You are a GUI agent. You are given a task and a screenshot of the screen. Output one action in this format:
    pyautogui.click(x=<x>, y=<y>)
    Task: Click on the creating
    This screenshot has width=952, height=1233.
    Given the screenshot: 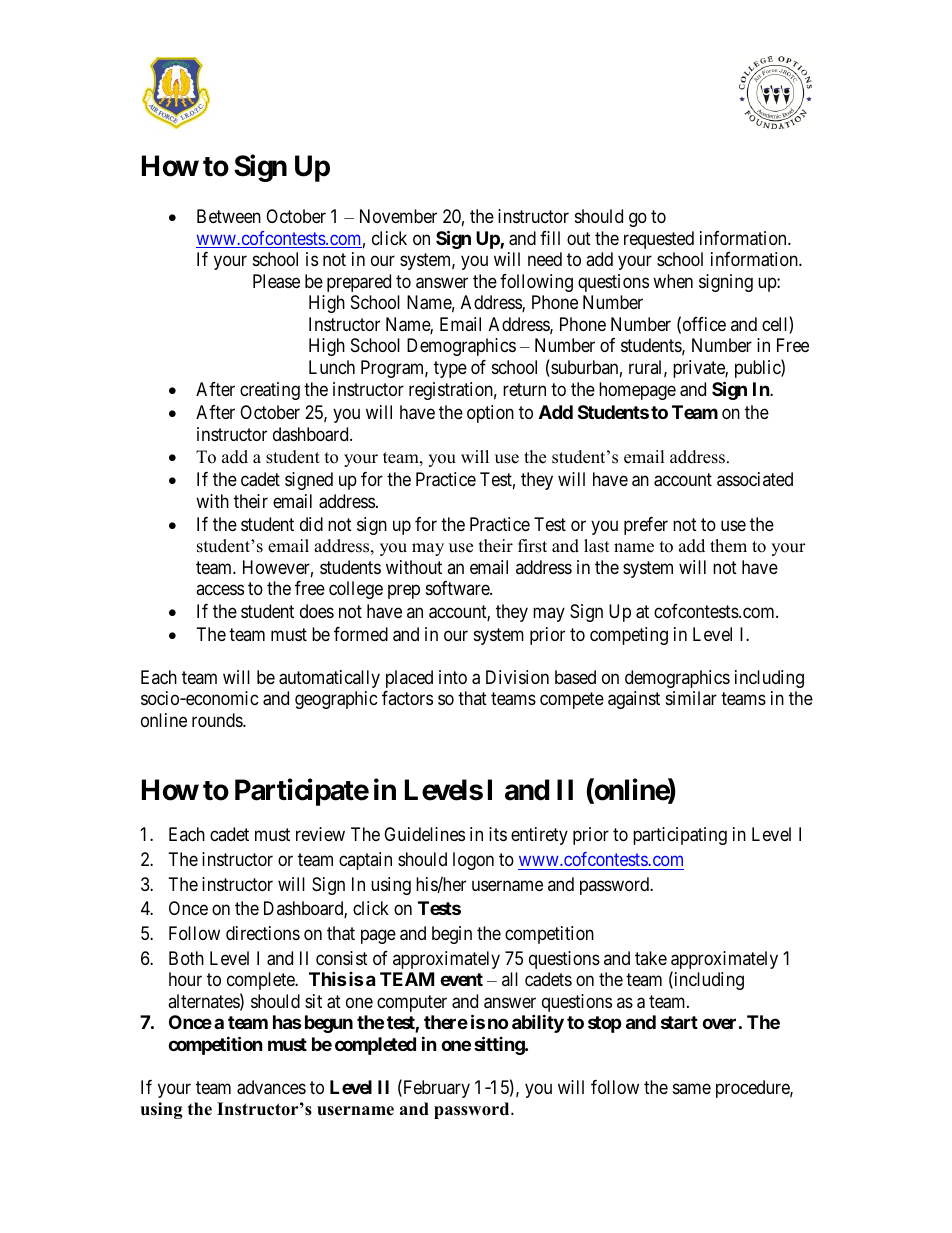 What is the action you would take?
    pyautogui.click(x=270, y=391)
